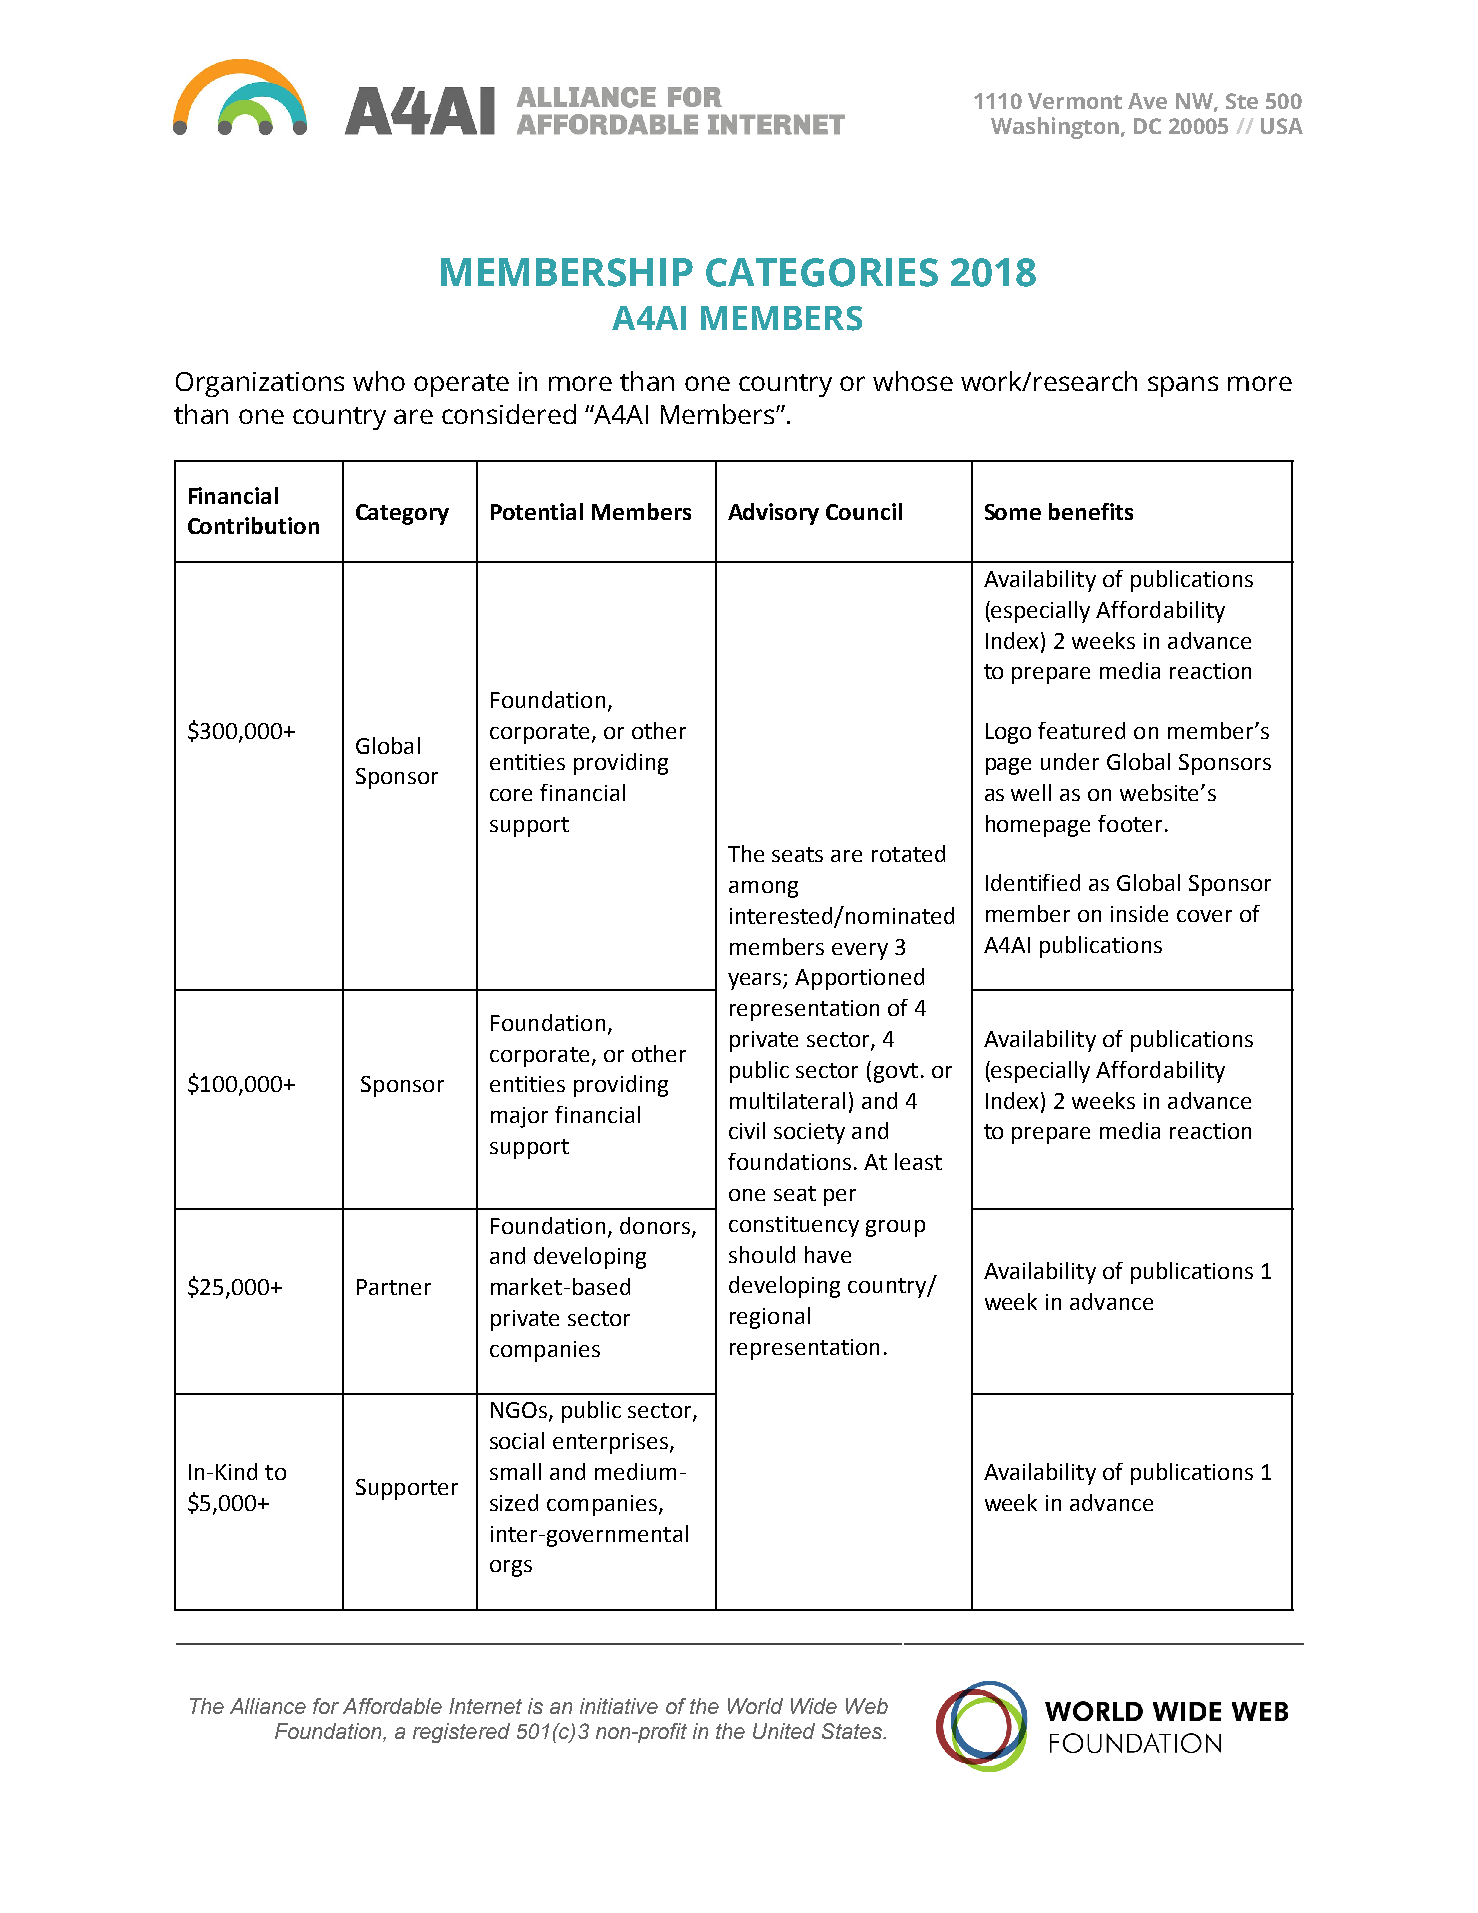 This page has height=1913, width=1478. What do you see at coordinates (1075, 101) in the page?
I see `Vermont` at bounding box center [1075, 101].
